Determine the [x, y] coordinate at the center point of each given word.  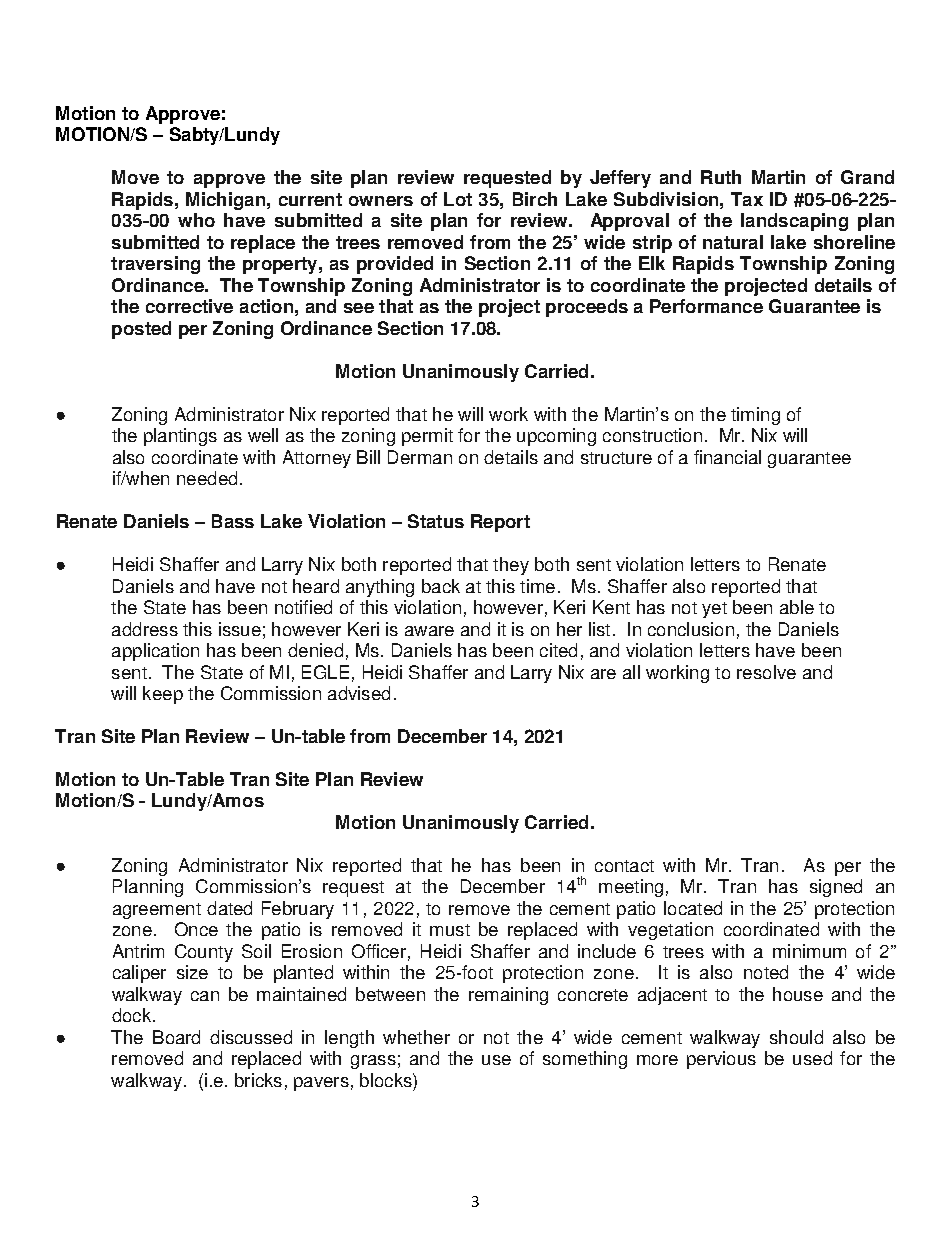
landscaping [794, 222]
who [196, 220]
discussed [251, 1037]
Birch [535, 199]
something [585, 1060]
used [812, 1058]
